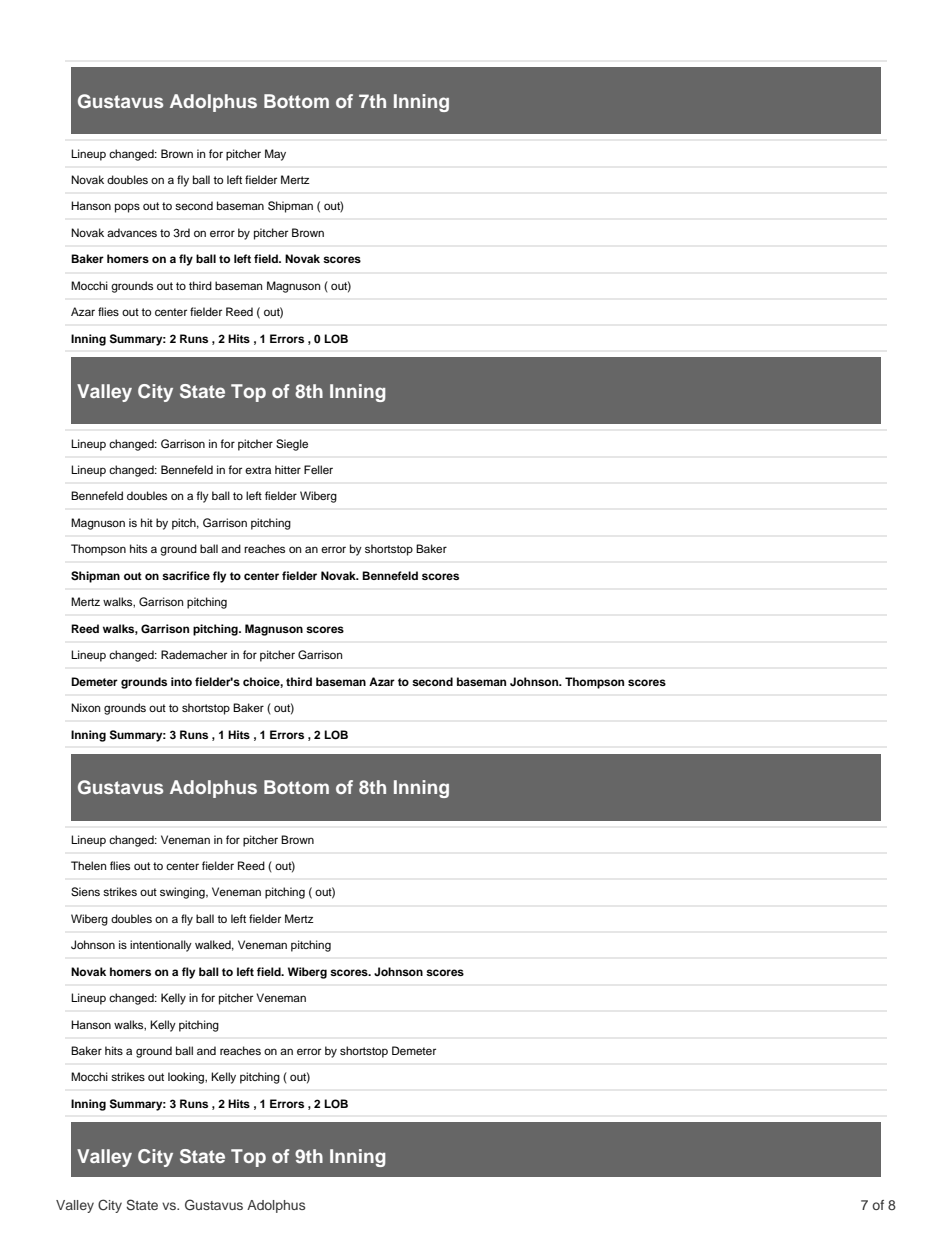 The width and height of the screenshot is (952, 1233). Describe the element at coordinates (318, 469) in the screenshot. I see `Feller` at that location.
